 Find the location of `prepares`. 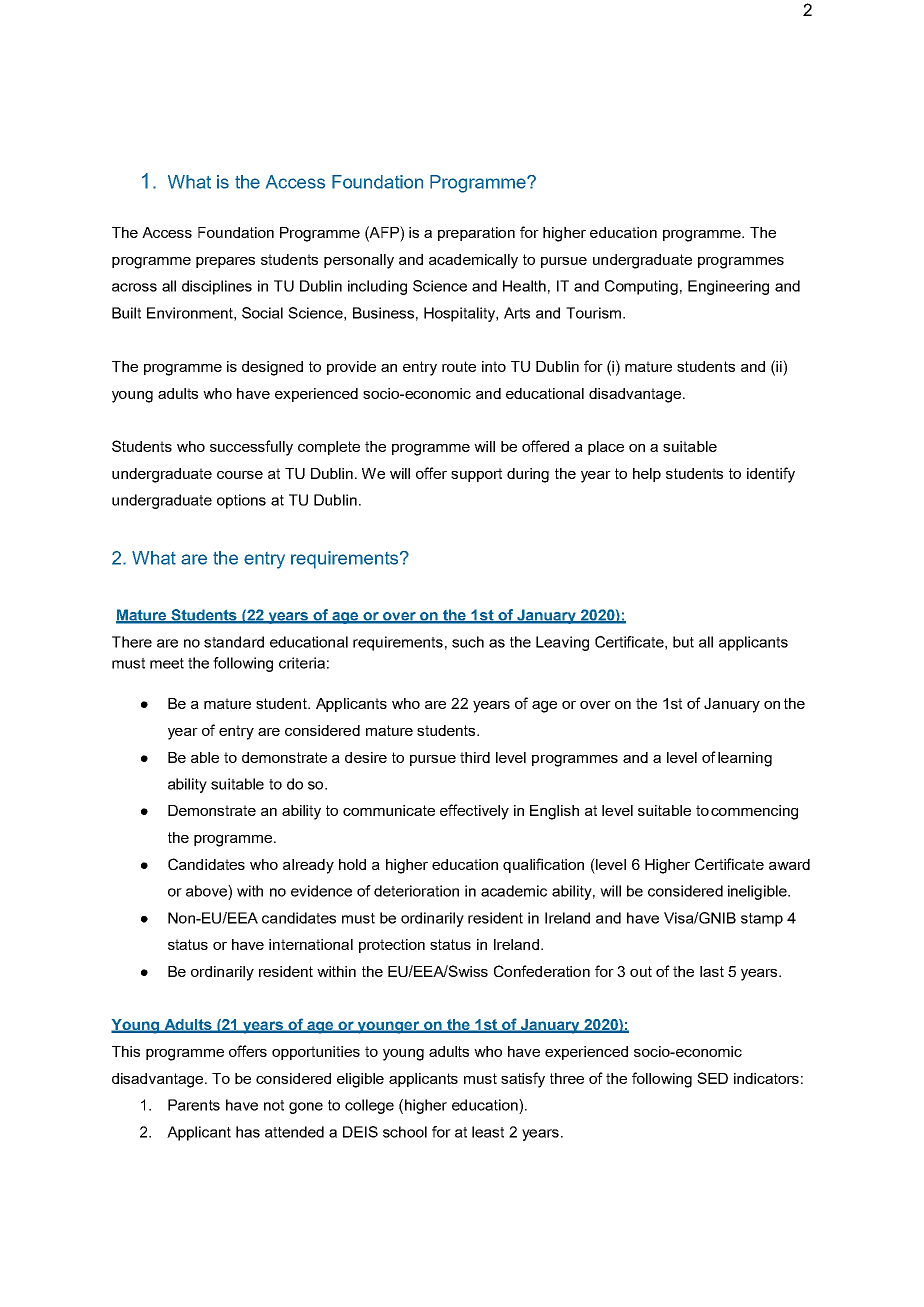

prepares is located at coordinates (225, 262).
